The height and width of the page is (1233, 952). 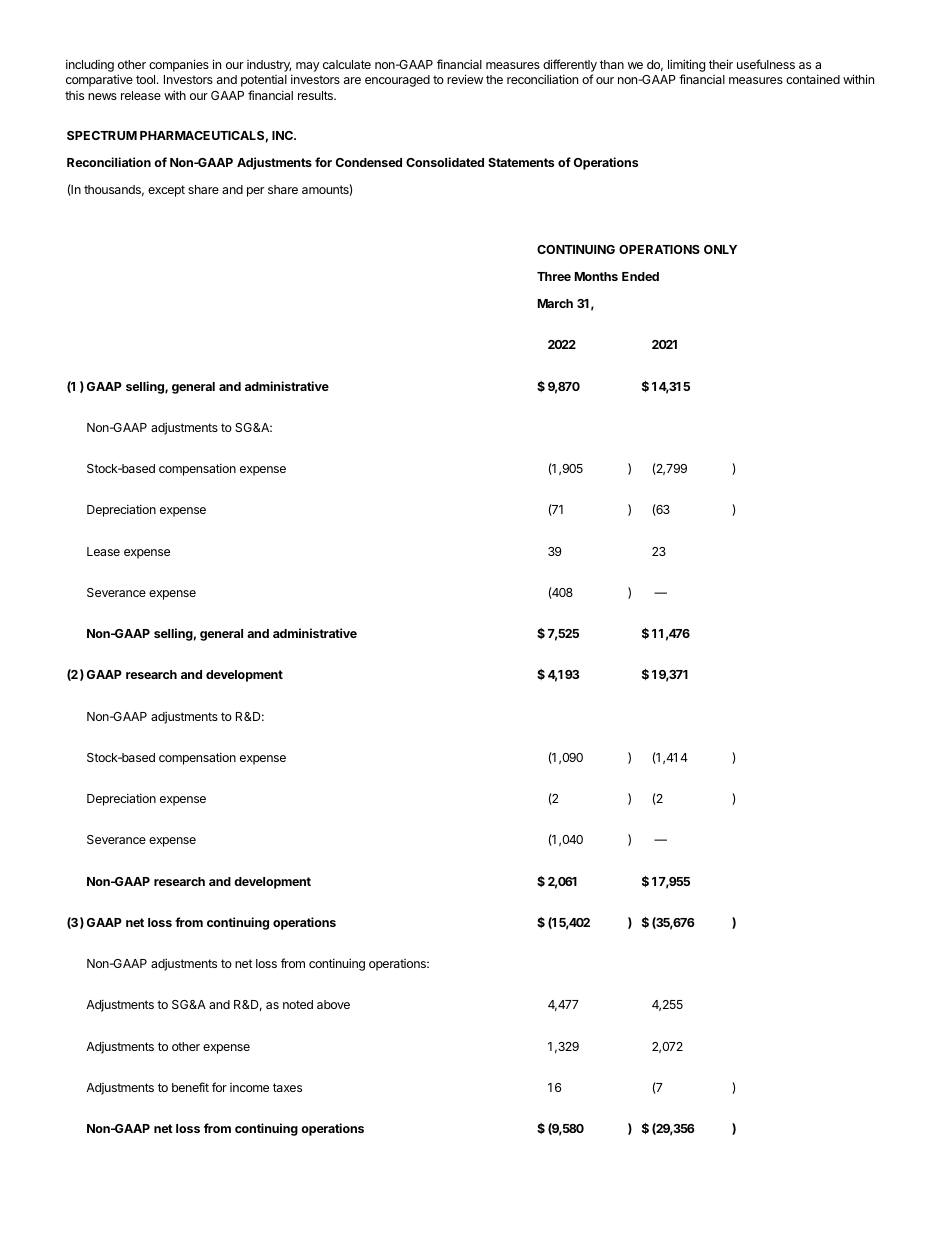 What do you see at coordinates (465, 79) in the page?
I see `review` at bounding box center [465, 79].
